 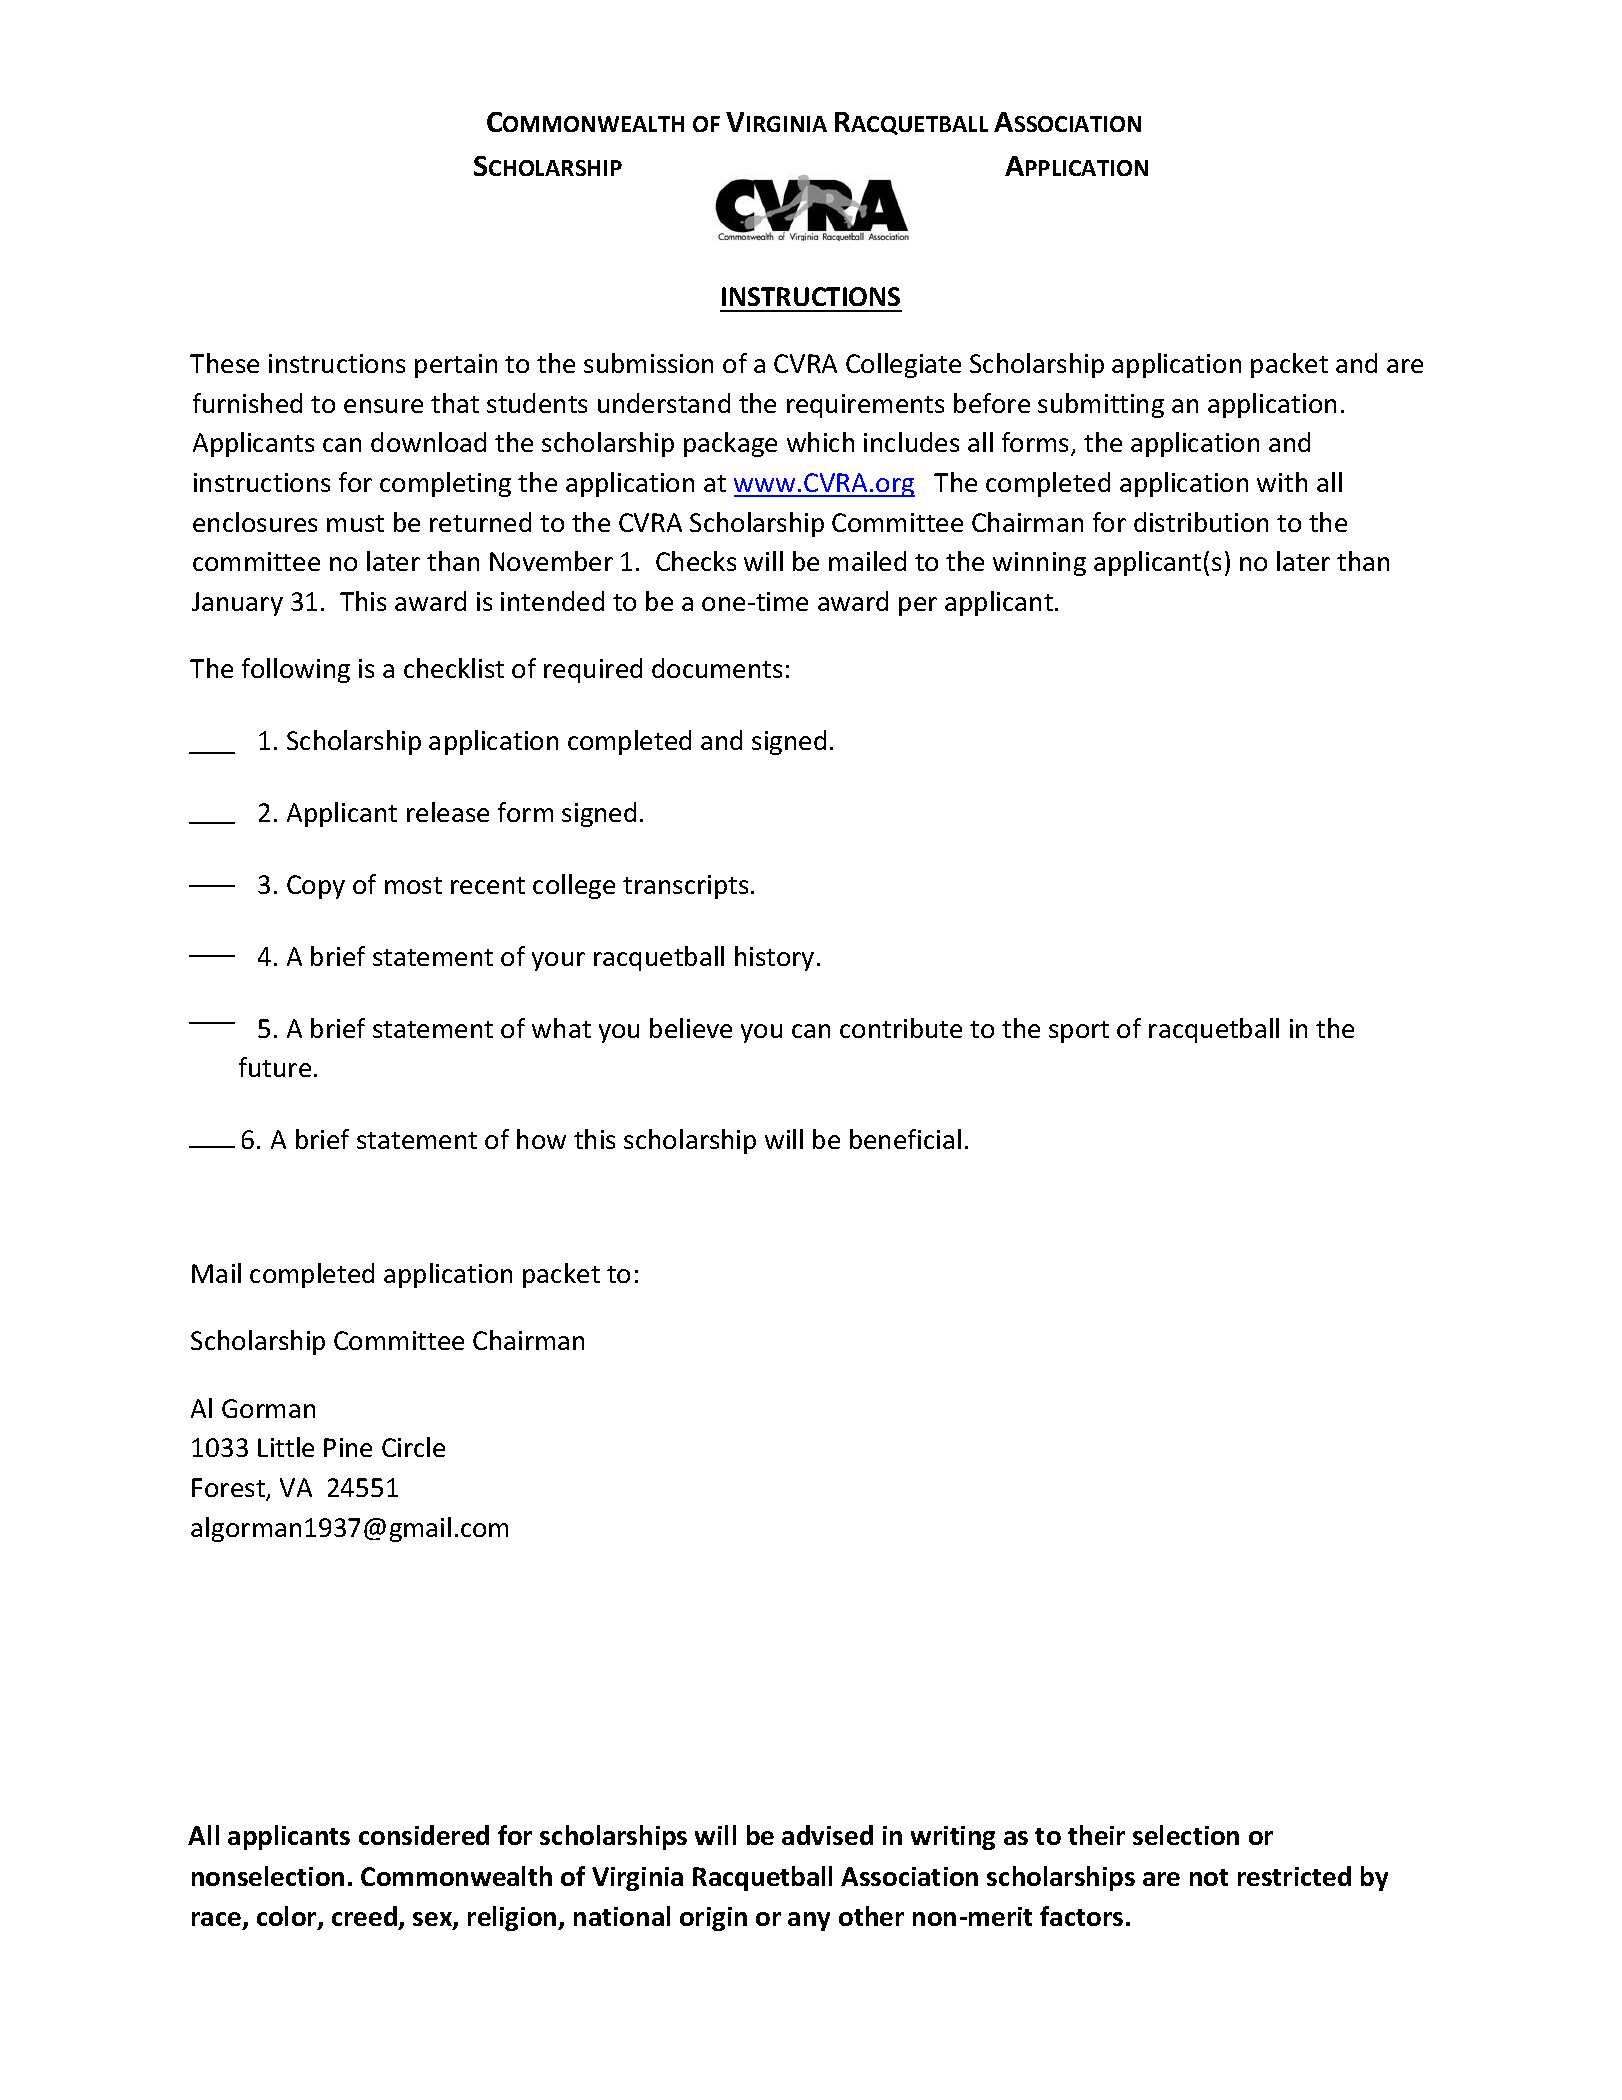 I want to click on submitting, so click(x=1101, y=405).
